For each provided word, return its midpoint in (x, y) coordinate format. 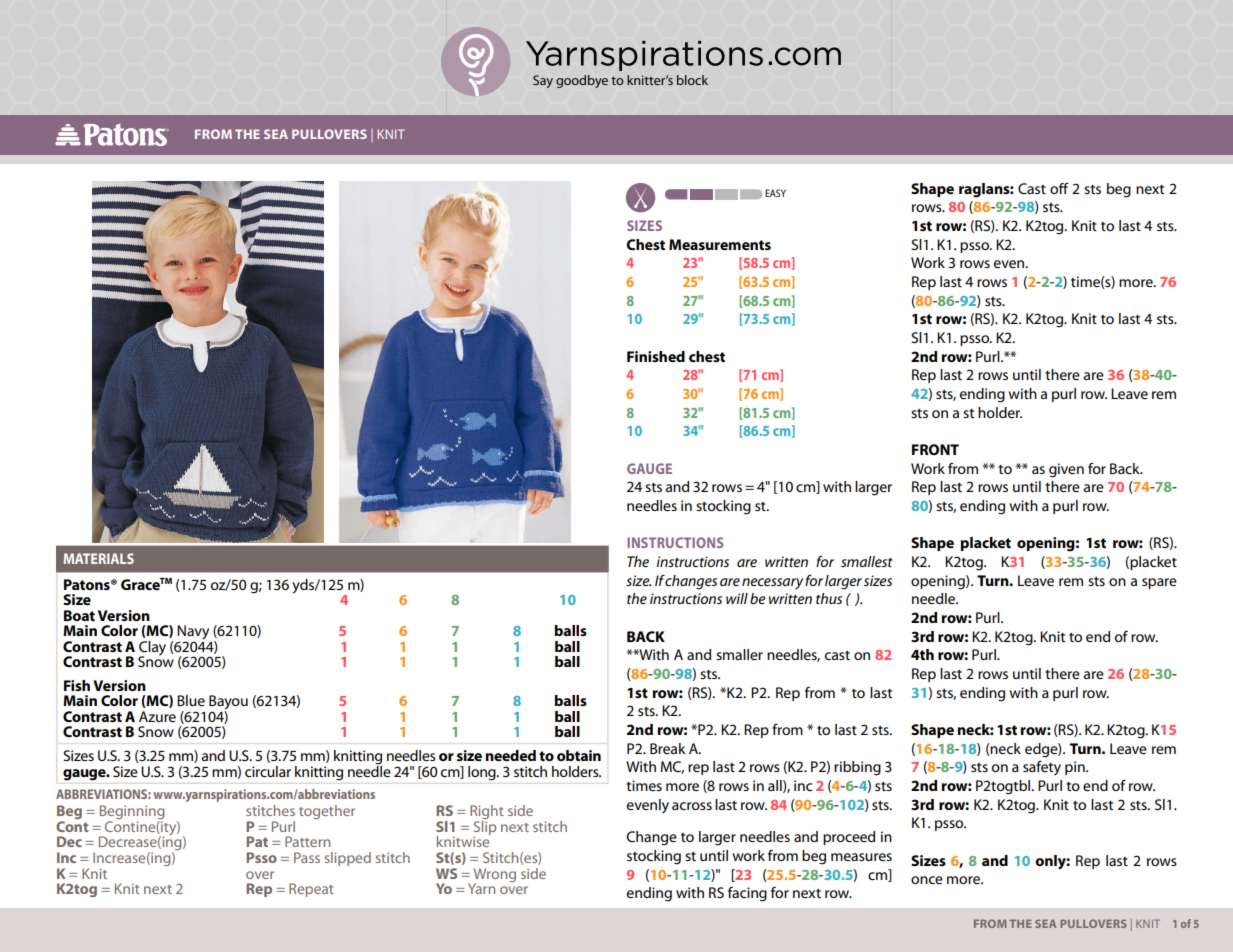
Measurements (720, 244)
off (1059, 188)
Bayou (228, 703)
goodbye (582, 81)
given (1066, 470)
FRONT (935, 449)
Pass (307, 857)
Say (543, 81)
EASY (775, 193)
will (737, 598)
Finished (656, 356)
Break (668, 748)
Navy (193, 633)
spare (1159, 583)
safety (1042, 768)
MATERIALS (99, 558)
